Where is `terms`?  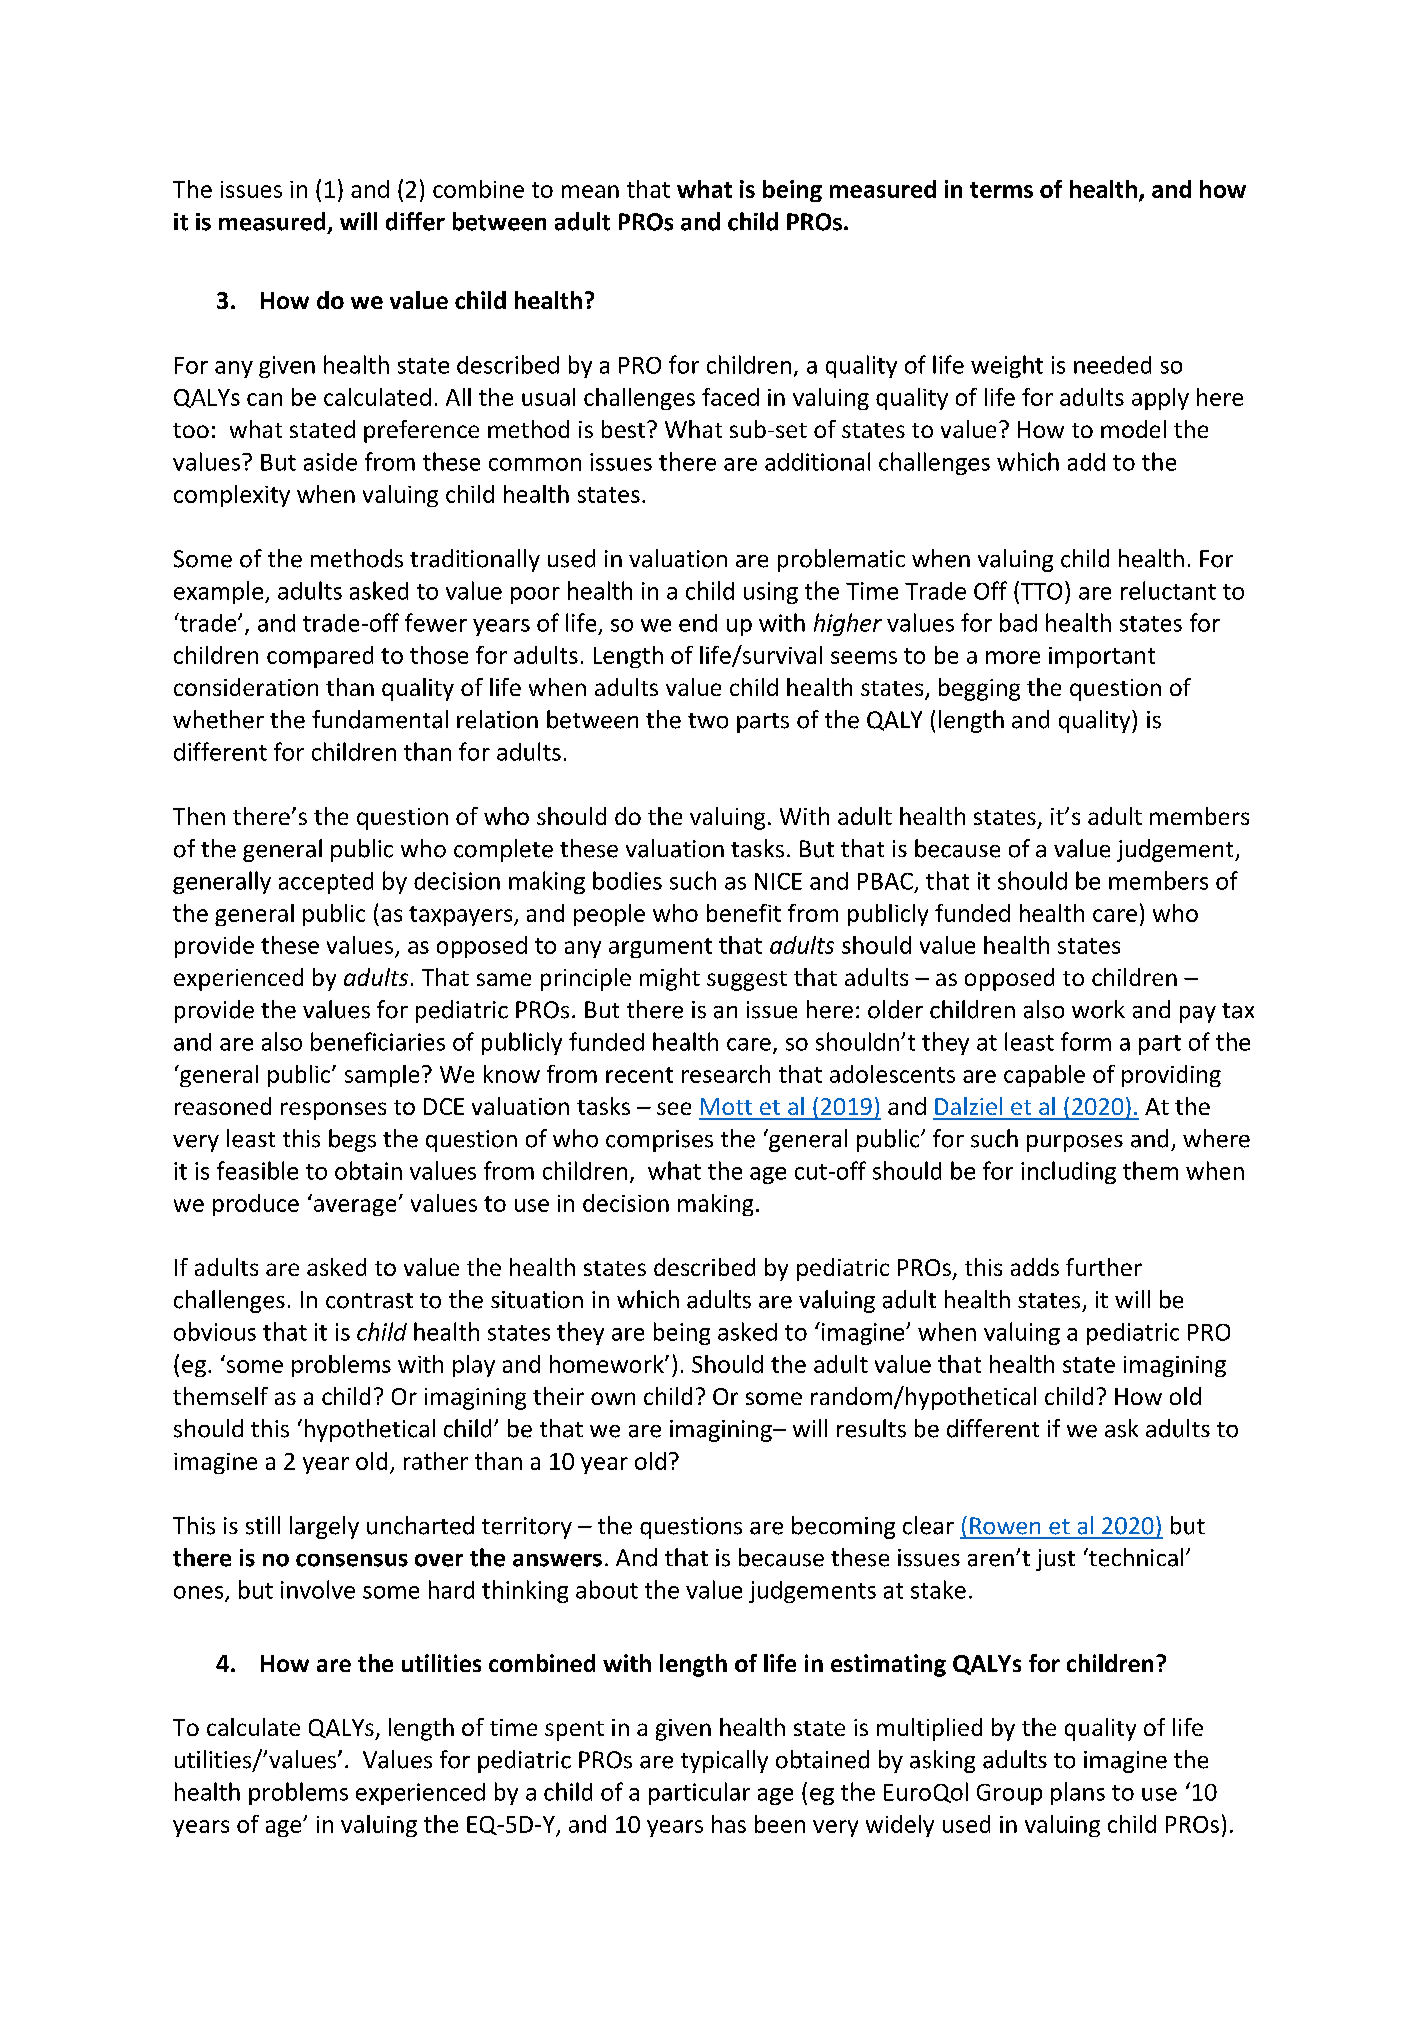 terms is located at coordinates (1001, 190).
